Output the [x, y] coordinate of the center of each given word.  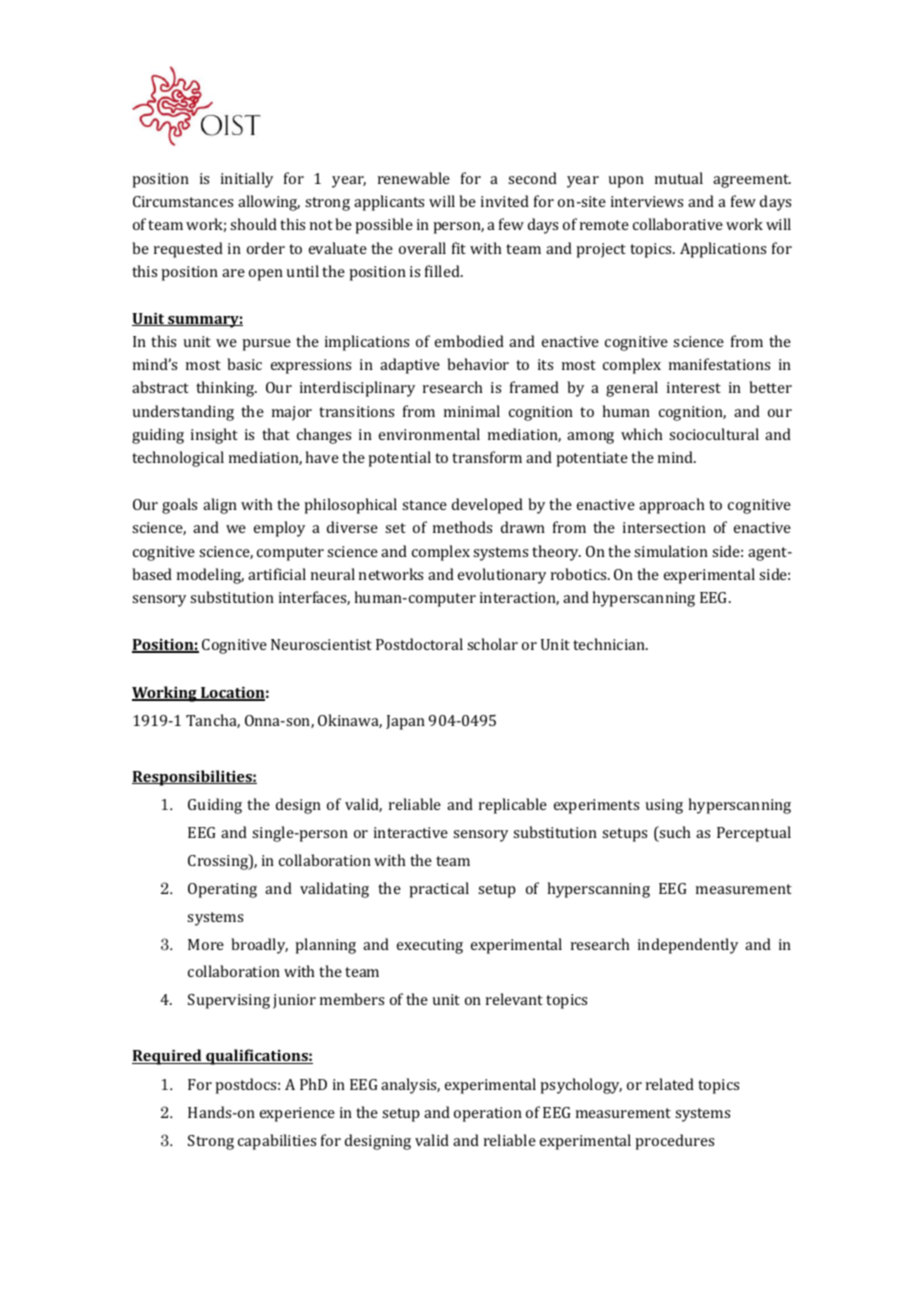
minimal [472, 411]
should [253, 224]
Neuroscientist [321, 644]
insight [214, 436]
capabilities [277, 1142]
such [674, 833]
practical [439, 890]
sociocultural [714, 434]
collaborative [678, 224]
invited [505, 201]
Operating [222, 890]
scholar [492, 644]
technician [610, 644]
